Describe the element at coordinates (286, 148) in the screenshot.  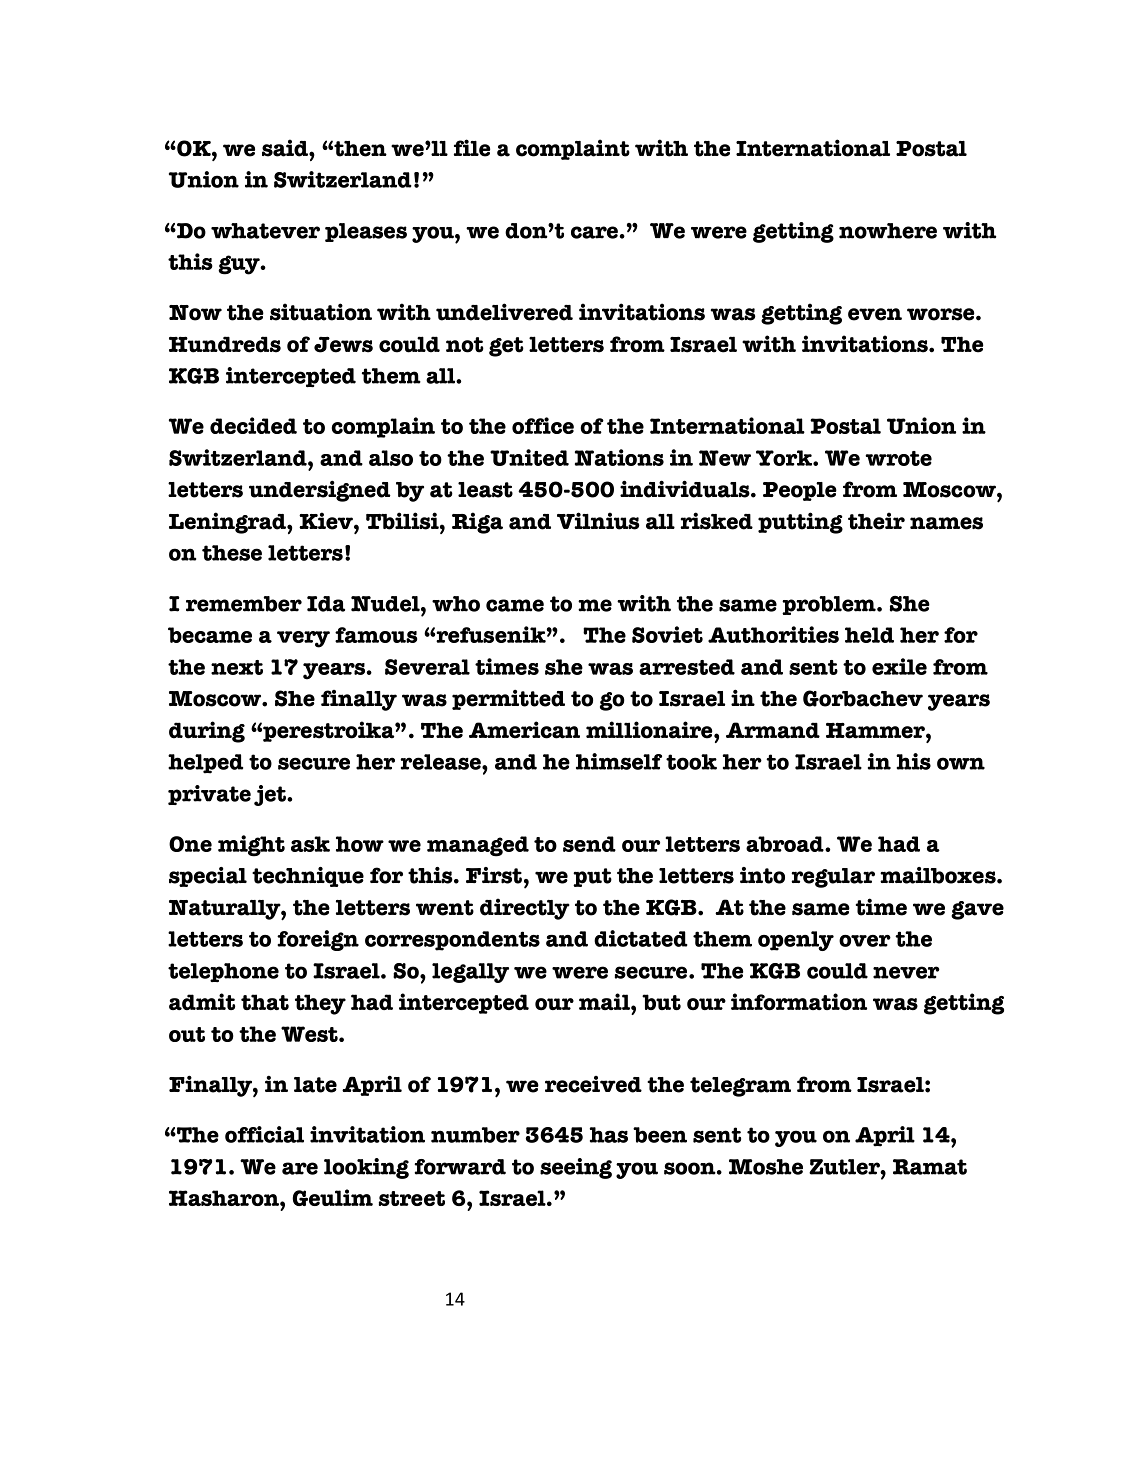
I see `said` at that location.
